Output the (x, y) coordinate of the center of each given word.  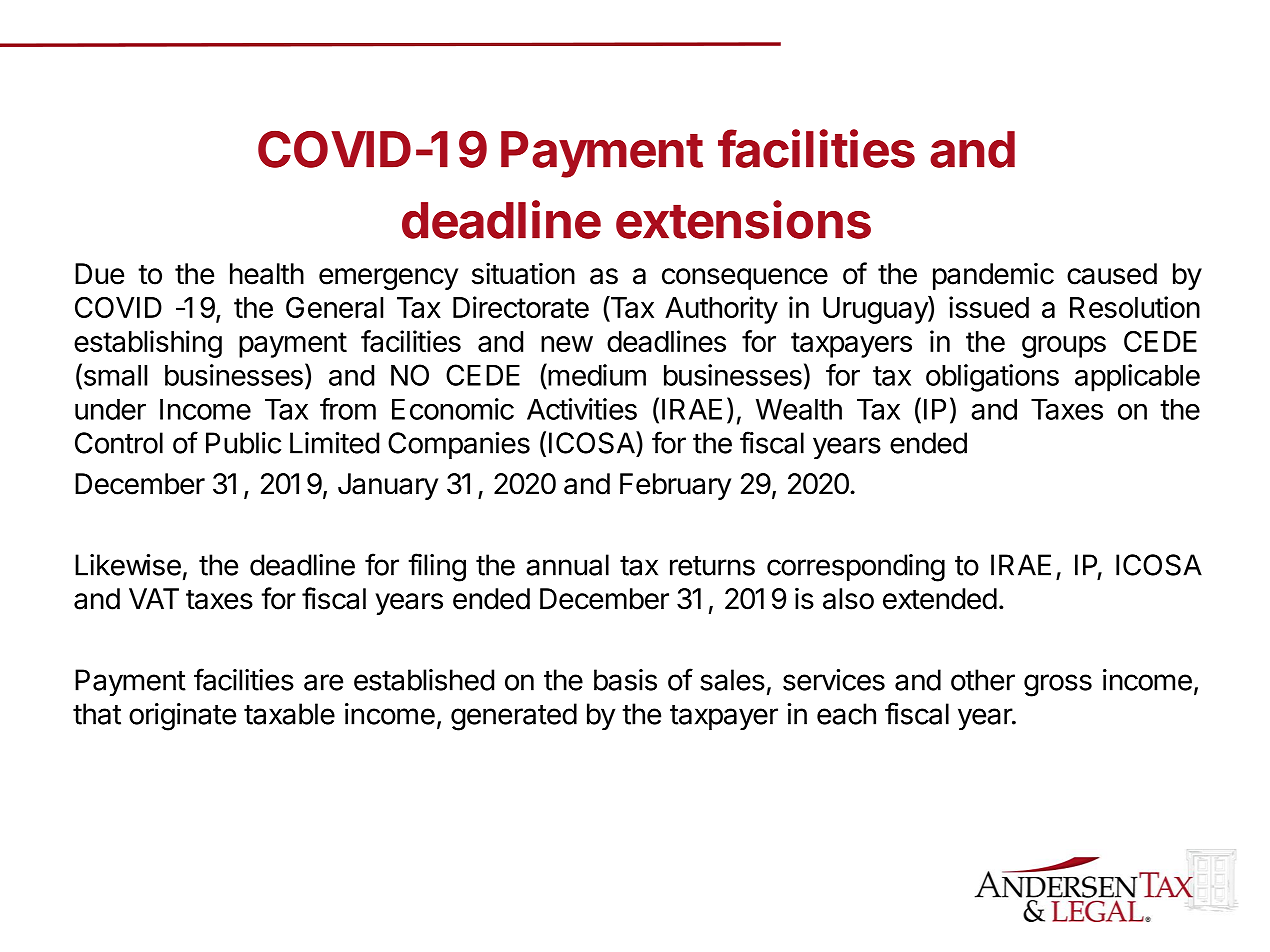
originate (182, 717)
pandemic (993, 276)
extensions (743, 219)
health (267, 274)
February (675, 486)
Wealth (799, 409)
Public (243, 443)
